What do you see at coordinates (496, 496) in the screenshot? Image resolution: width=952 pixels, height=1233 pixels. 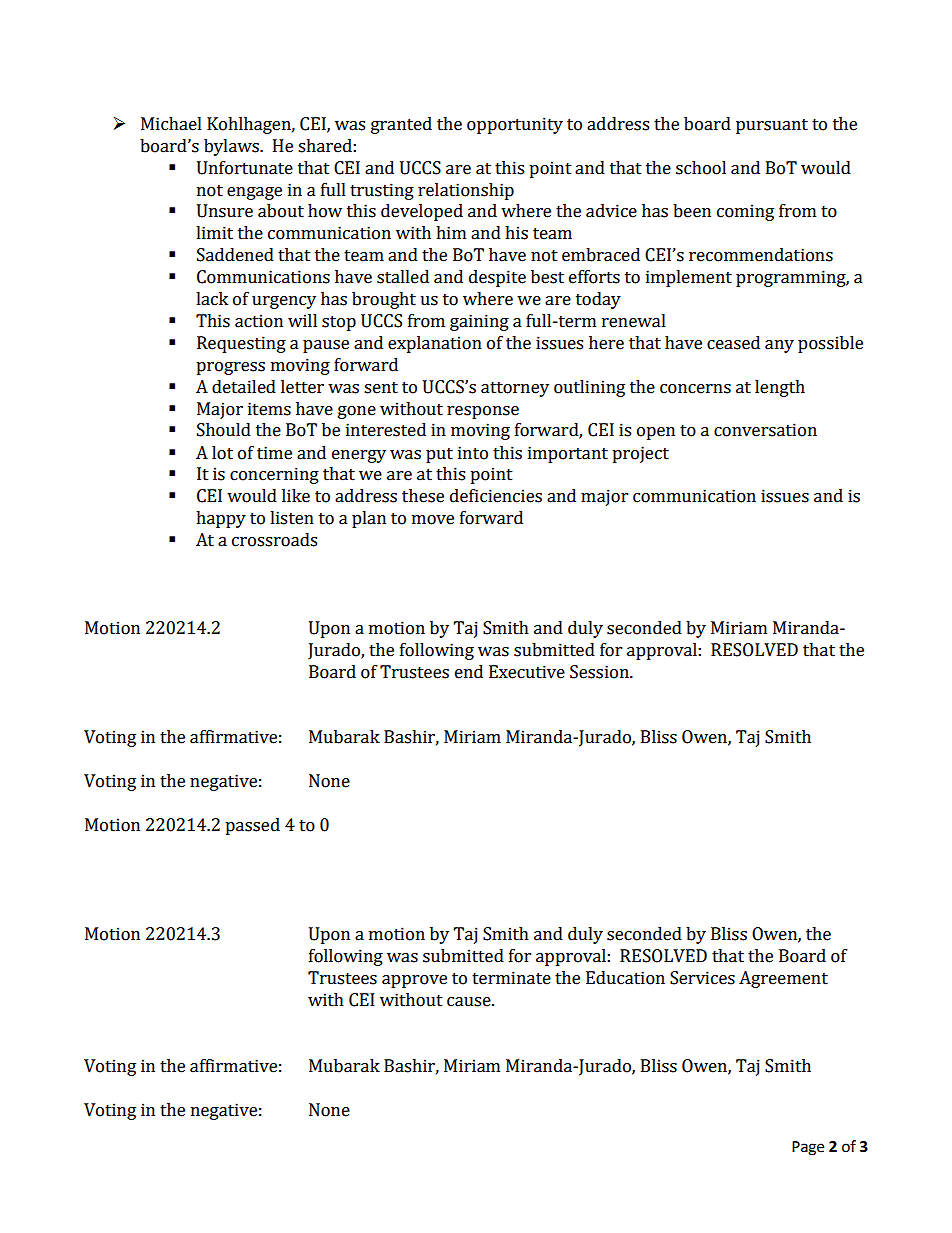 I see `deficiencies` at bounding box center [496, 496].
